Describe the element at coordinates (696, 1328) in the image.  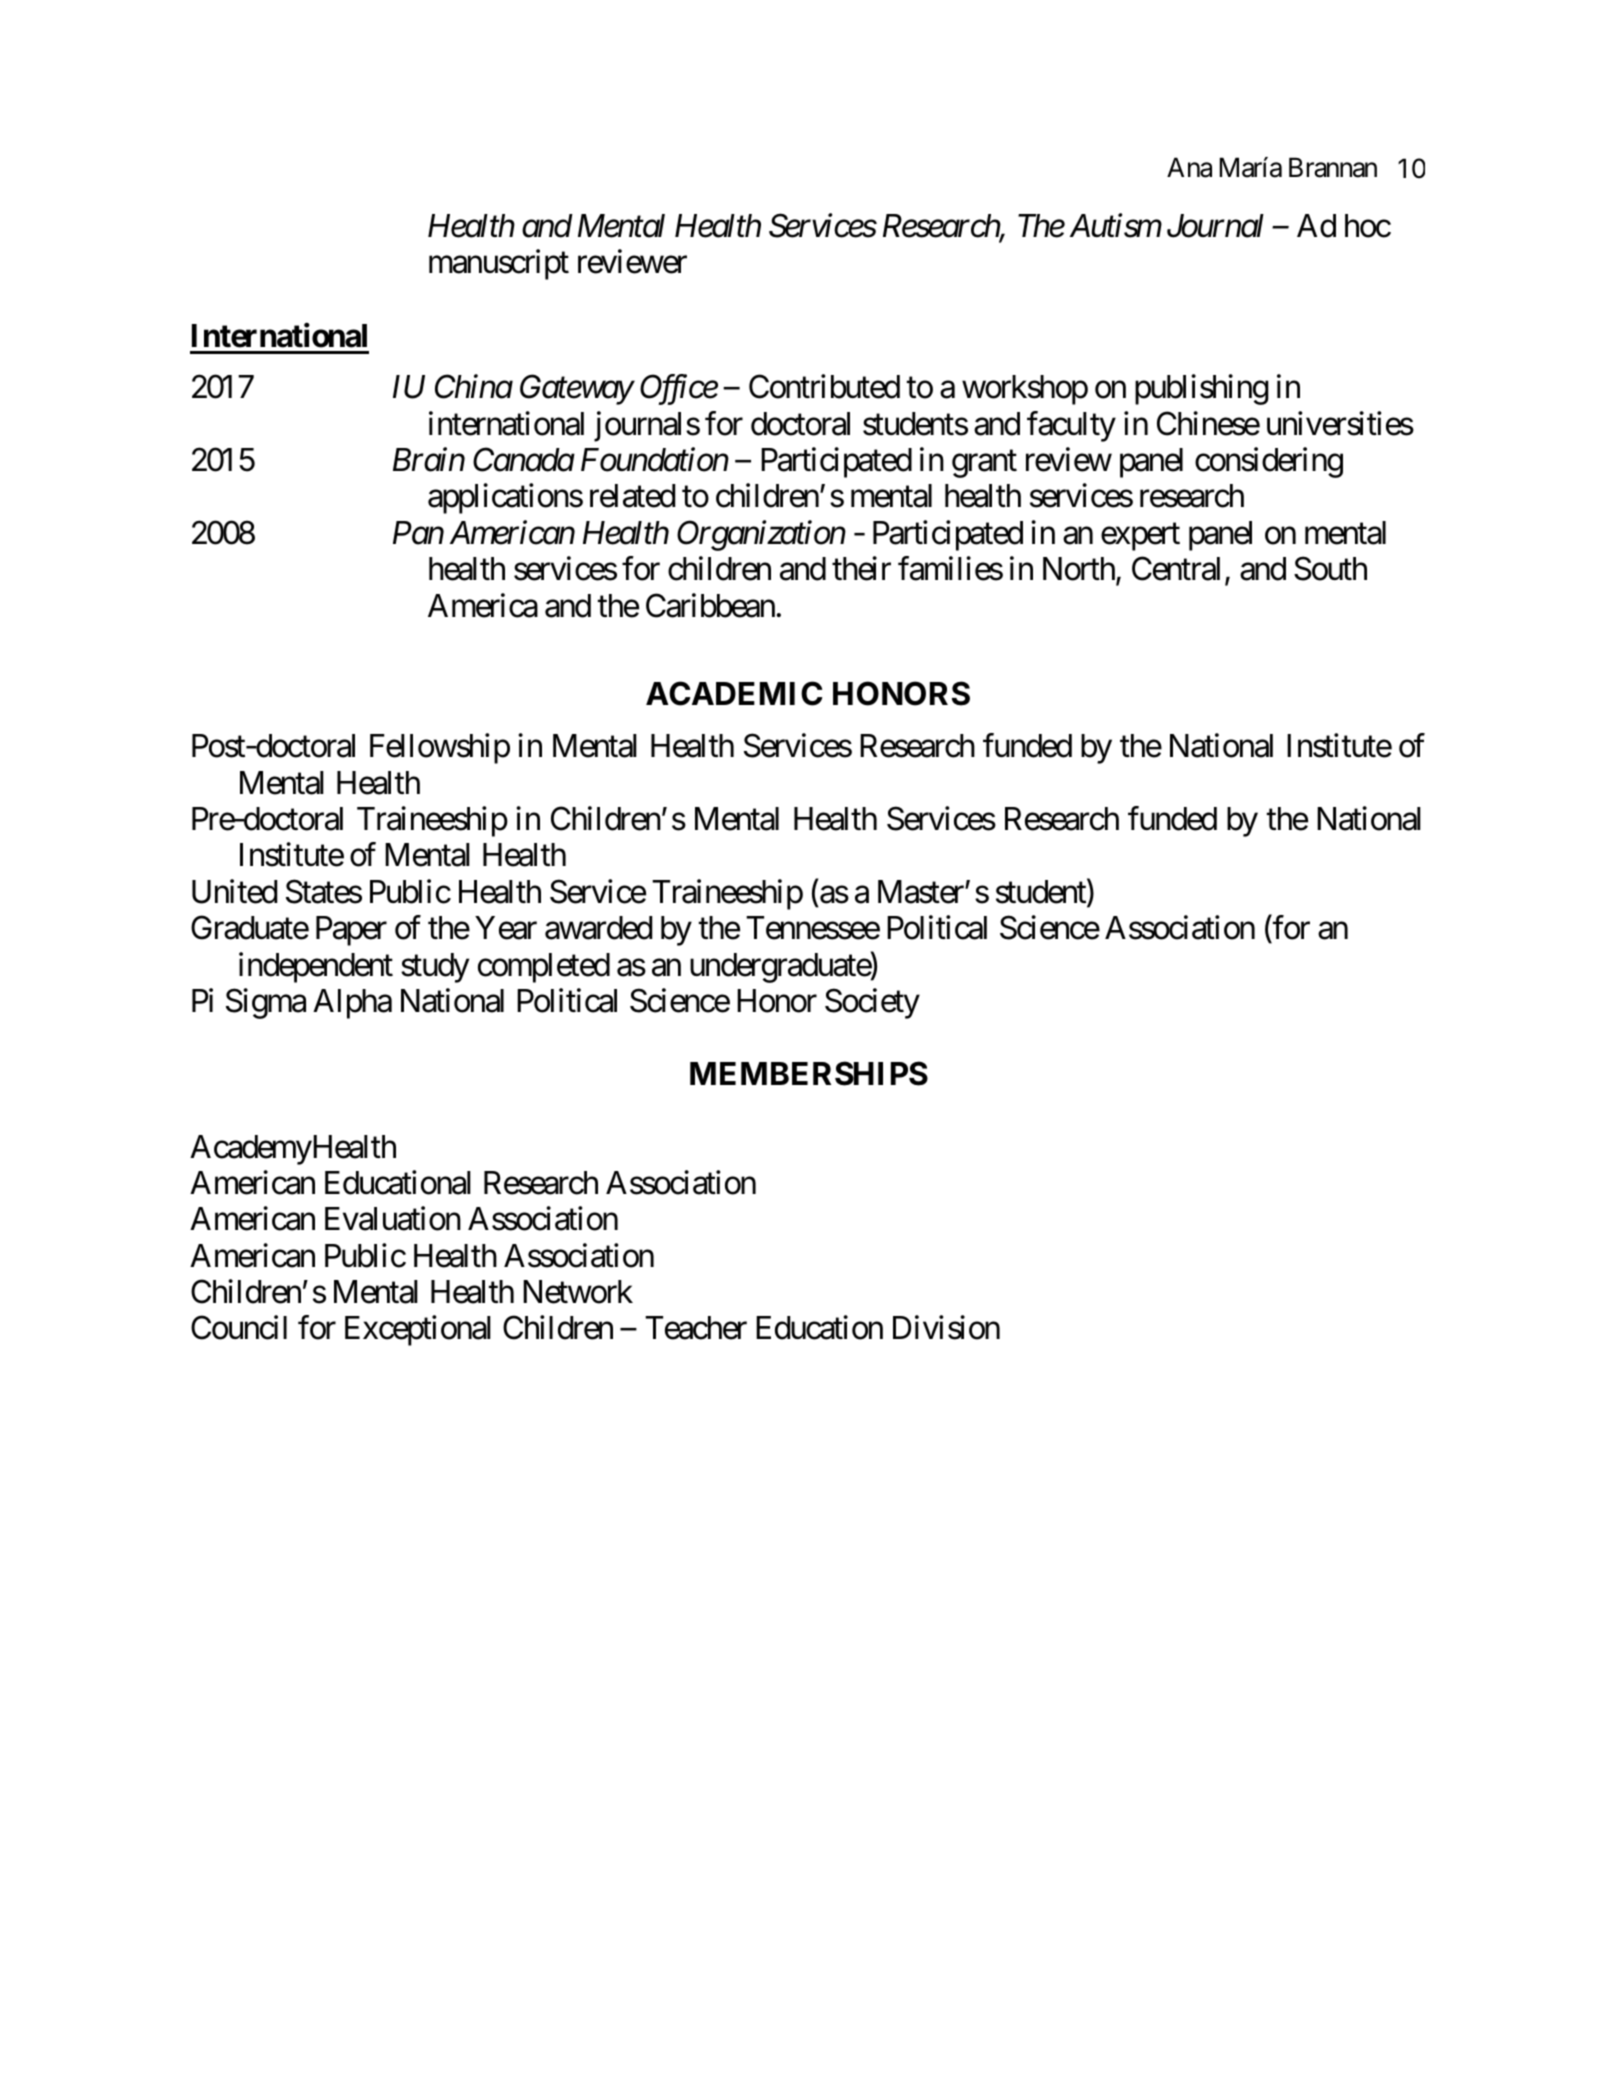
I see `Teacher` at that location.
